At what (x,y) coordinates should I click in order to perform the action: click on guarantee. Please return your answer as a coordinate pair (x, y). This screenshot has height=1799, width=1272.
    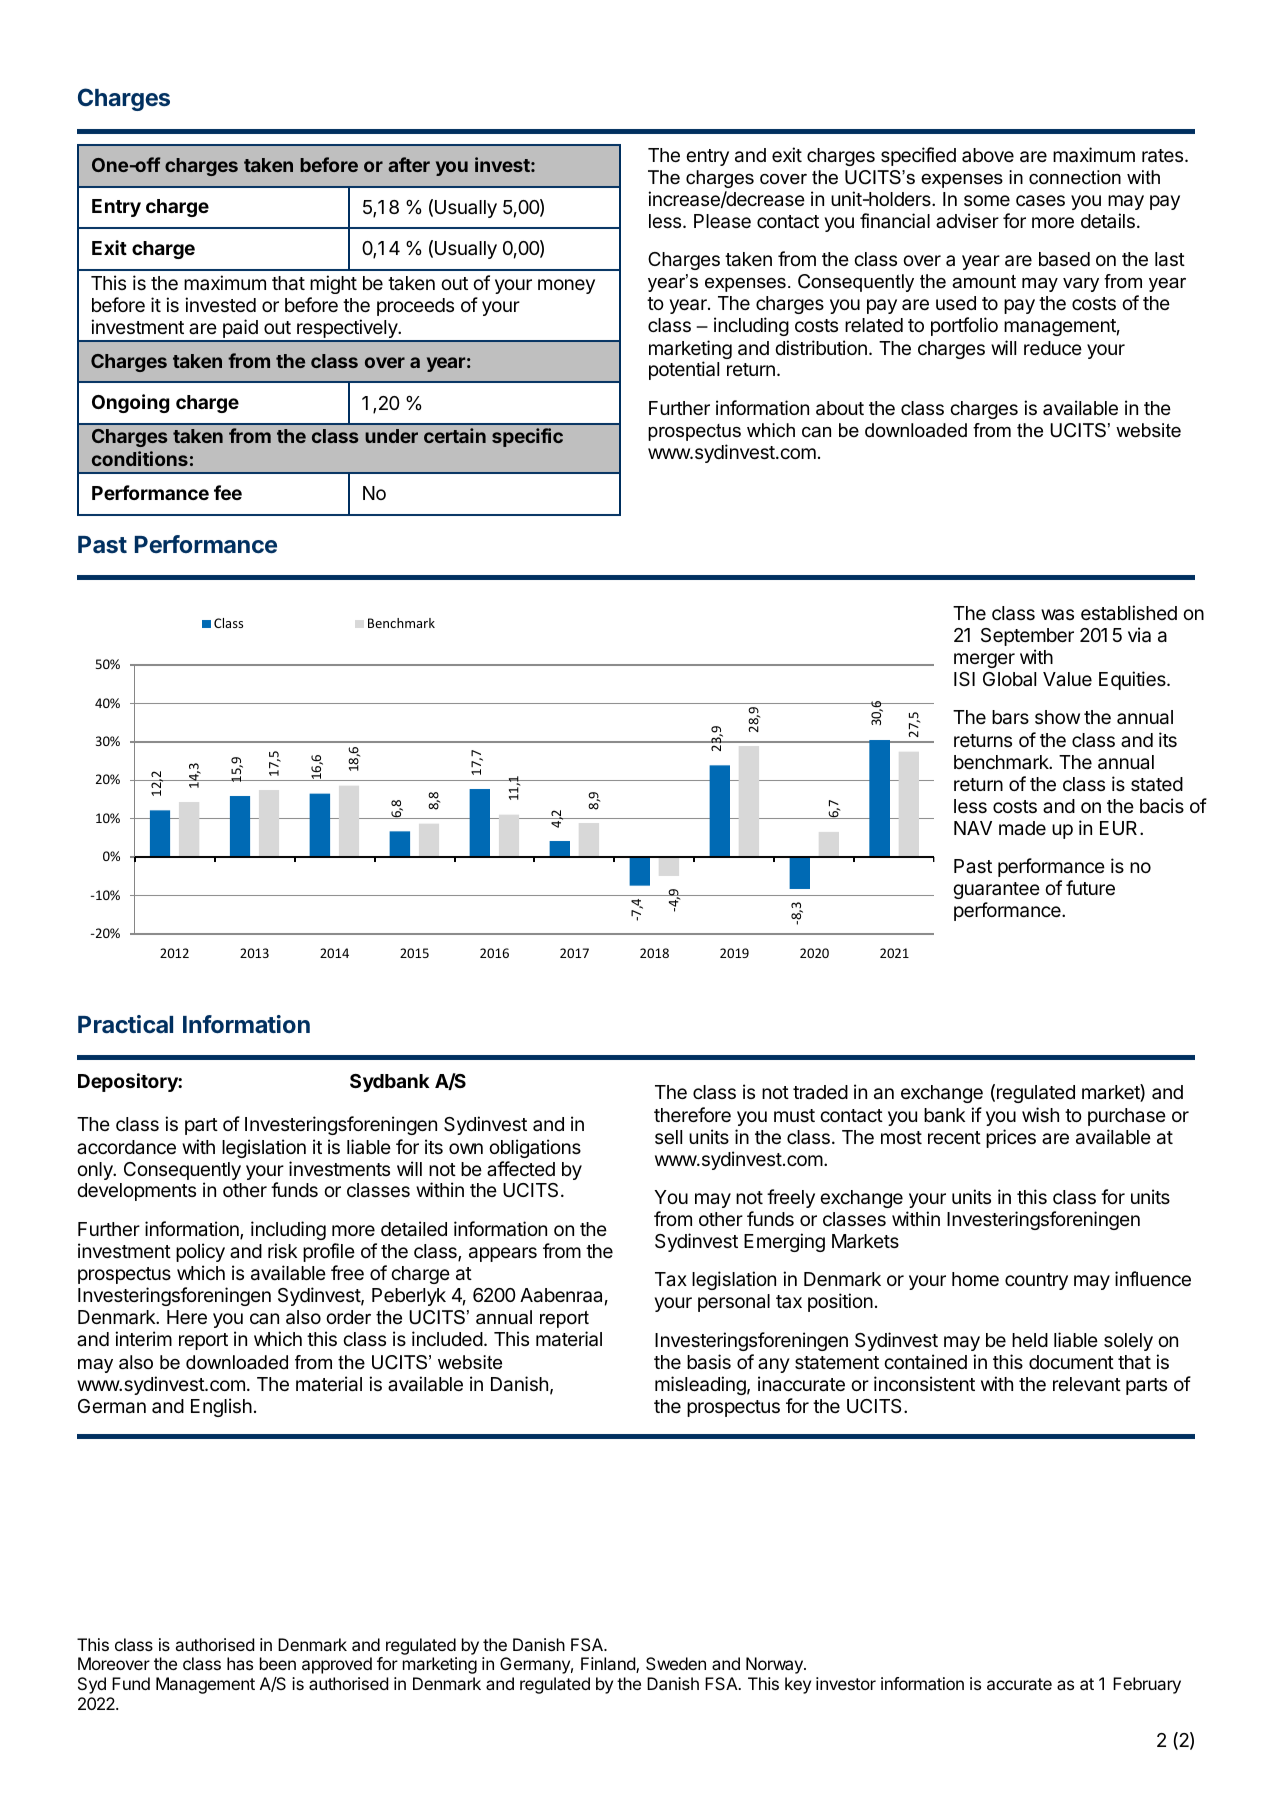
    Looking at the image, I should click on (996, 890).
